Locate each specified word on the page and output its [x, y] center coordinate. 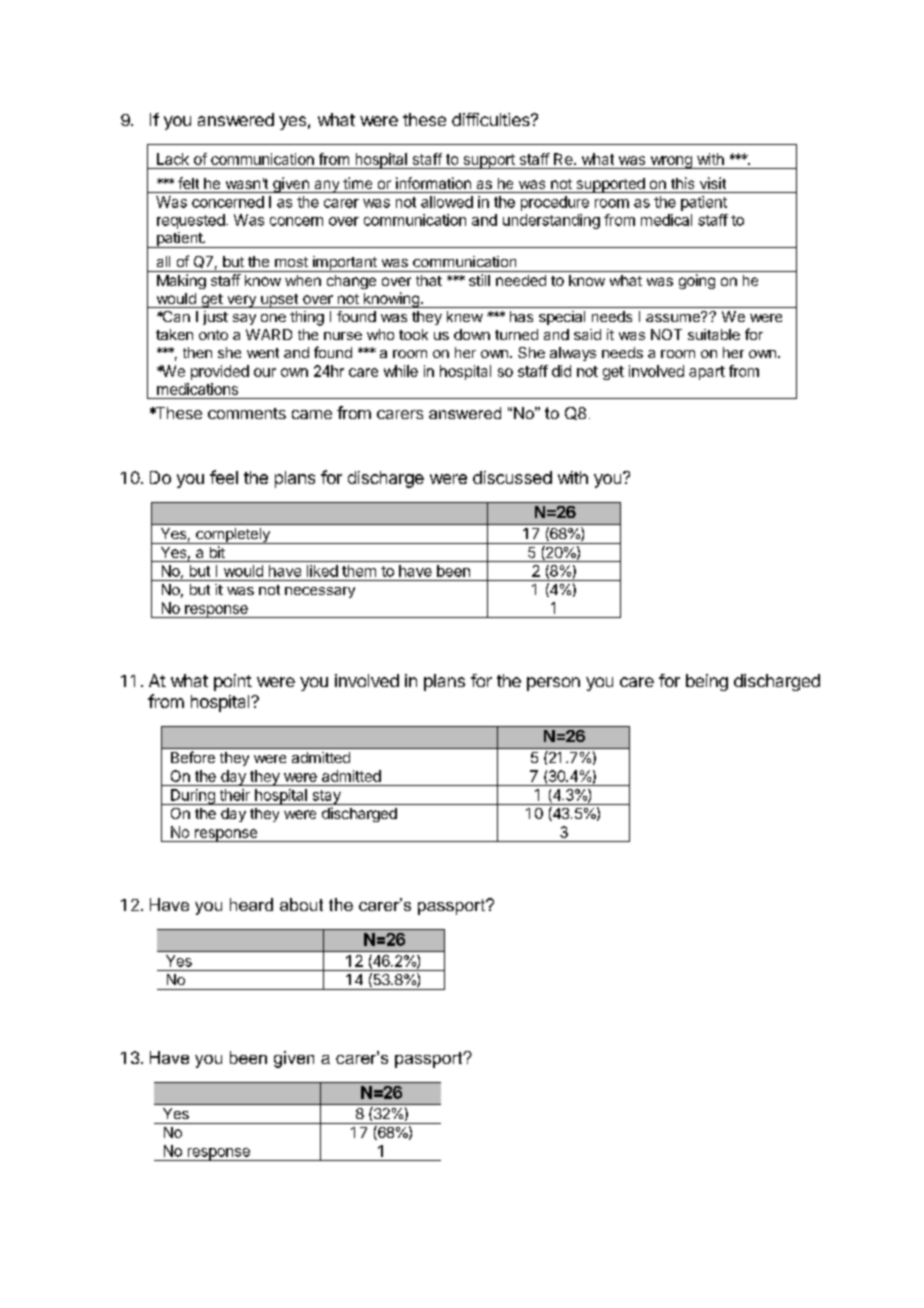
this [682, 183]
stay [326, 797]
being [707, 682]
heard [251, 904]
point [233, 682]
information [433, 183]
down [472, 334]
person [553, 684]
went [263, 353]
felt [188, 183]
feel [224, 477]
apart [707, 373]
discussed [512, 477]
